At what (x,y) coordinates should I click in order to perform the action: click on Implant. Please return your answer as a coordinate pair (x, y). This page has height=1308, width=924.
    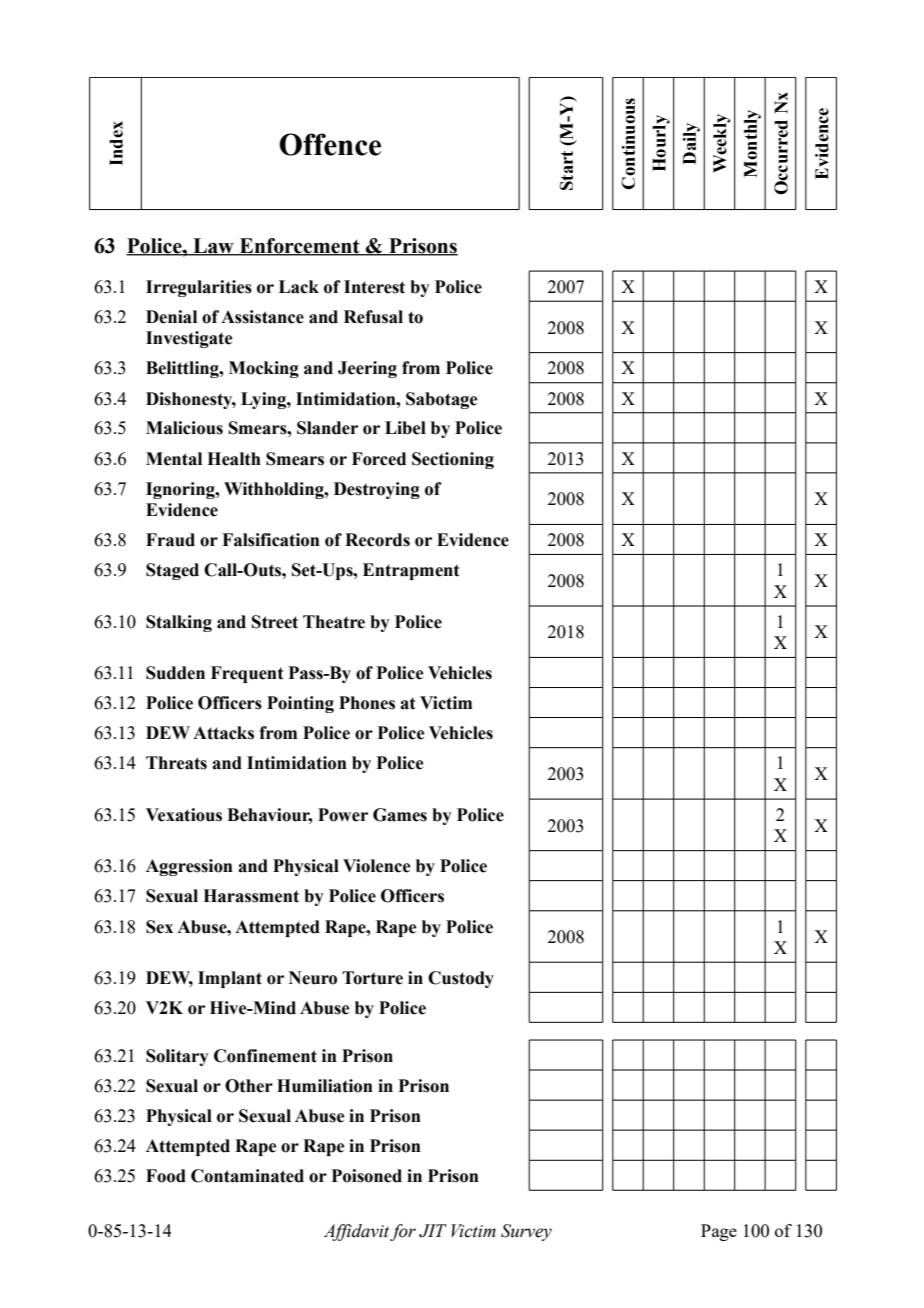
    Looking at the image, I should click on (230, 979).
